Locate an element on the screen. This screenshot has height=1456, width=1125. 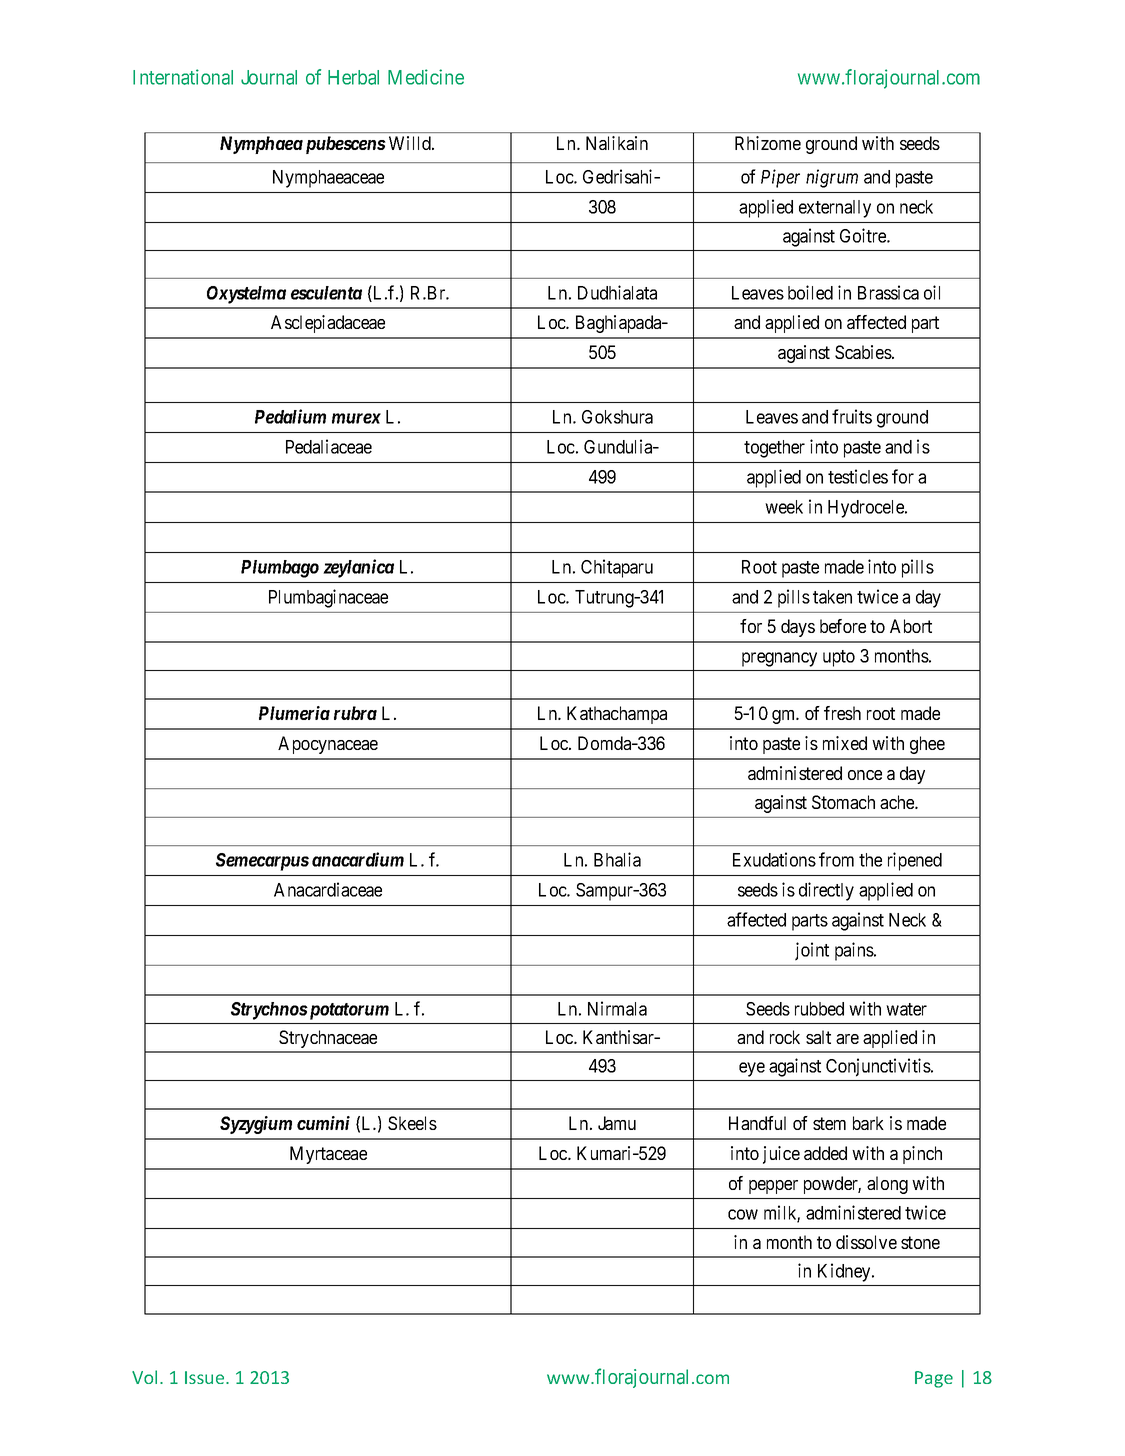
testicles is located at coordinates (858, 476).
